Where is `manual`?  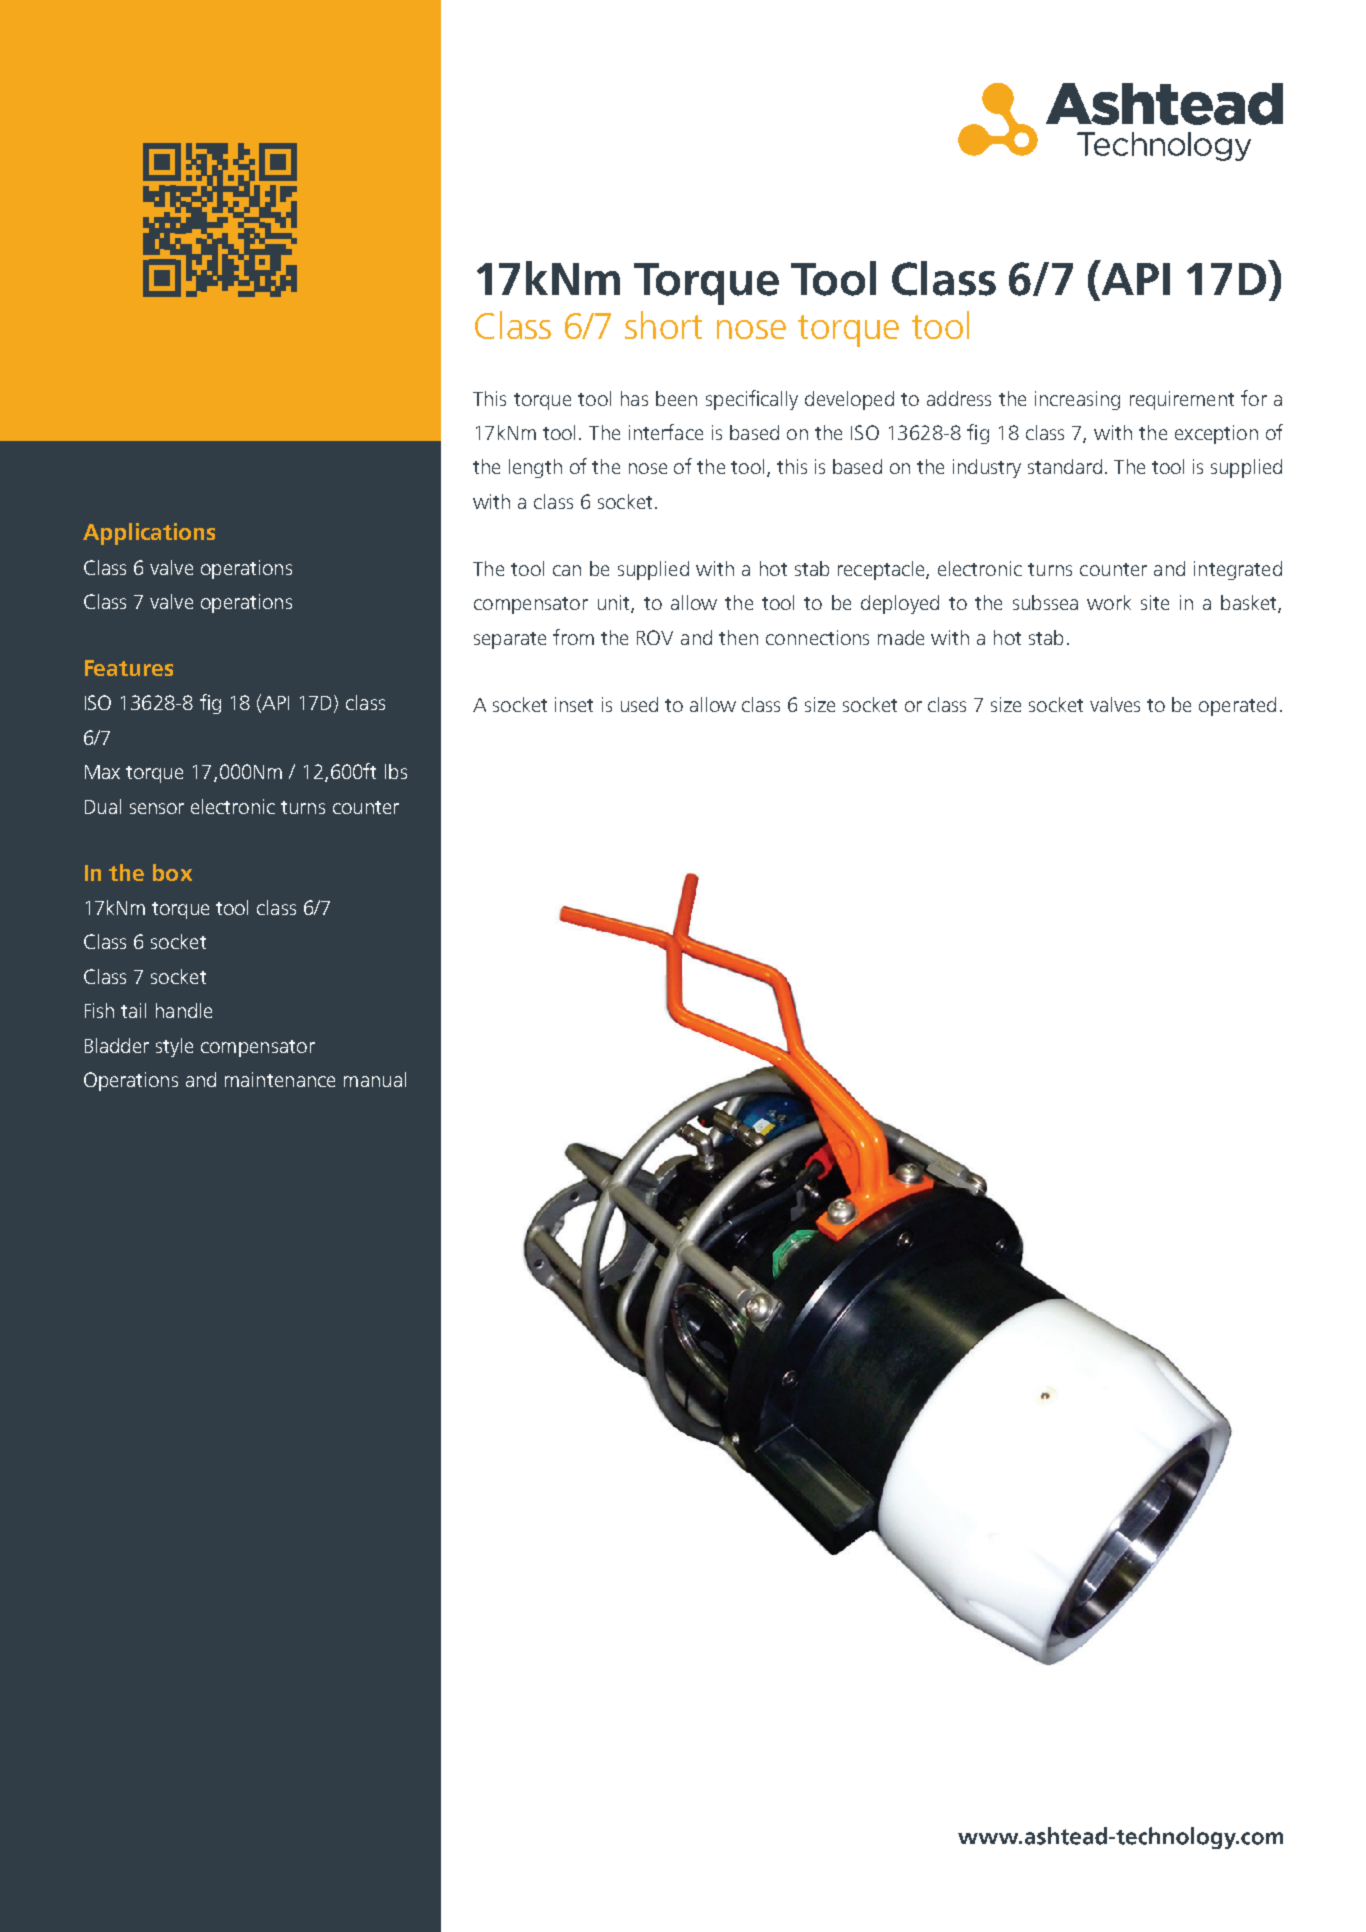
manual is located at coordinates (375, 1079).
